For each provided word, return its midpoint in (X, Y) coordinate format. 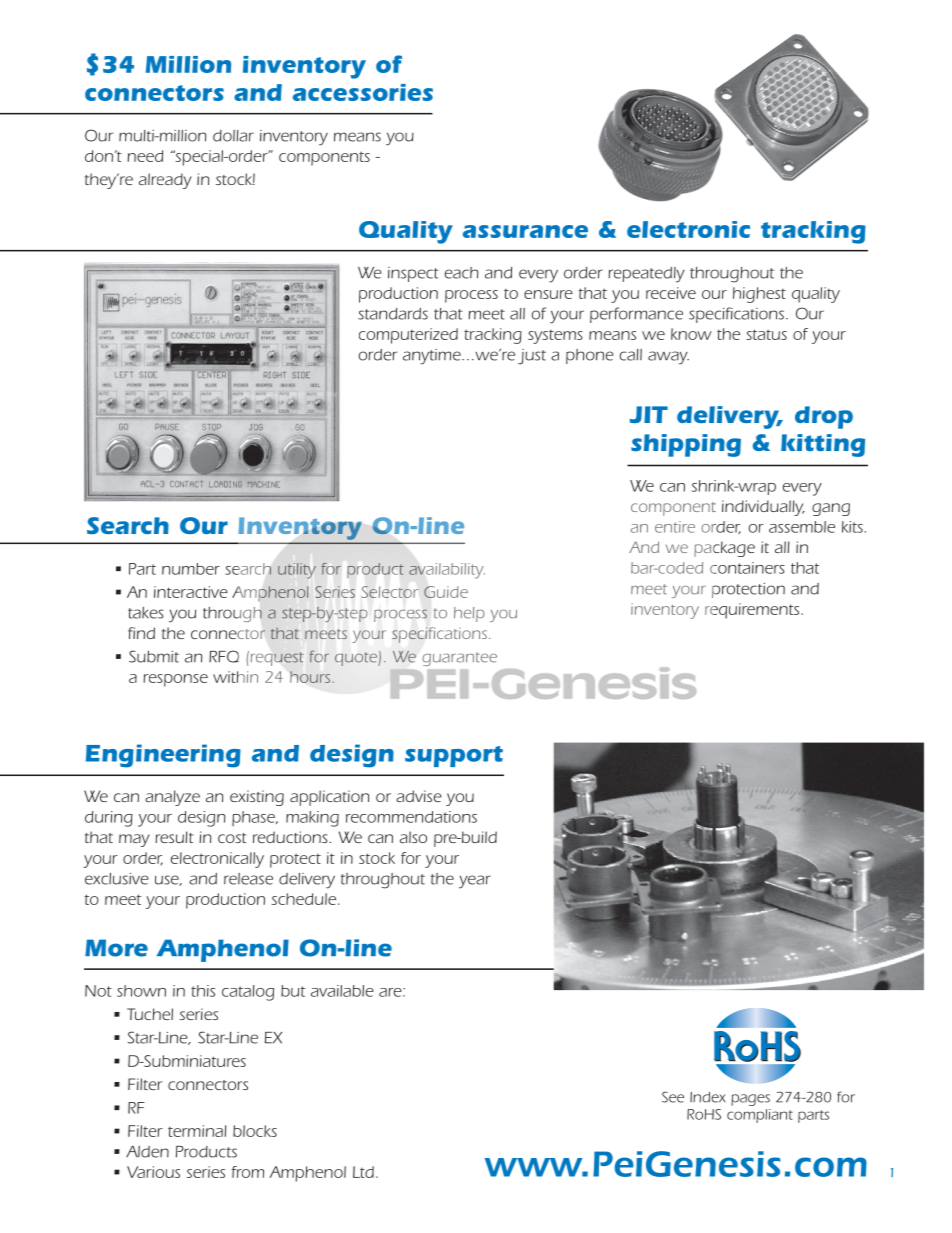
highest (759, 295)
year (475, 882)
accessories (363, 92)
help (469, 614)
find (141, 633)
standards (393, 314)
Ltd (363, 1172)
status (766, 334)
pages (750, 1100)
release (248, 879)
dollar (233, 136)
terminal (197, 1131)
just (532, 357)
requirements (753, 611)
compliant (760, 1116)
